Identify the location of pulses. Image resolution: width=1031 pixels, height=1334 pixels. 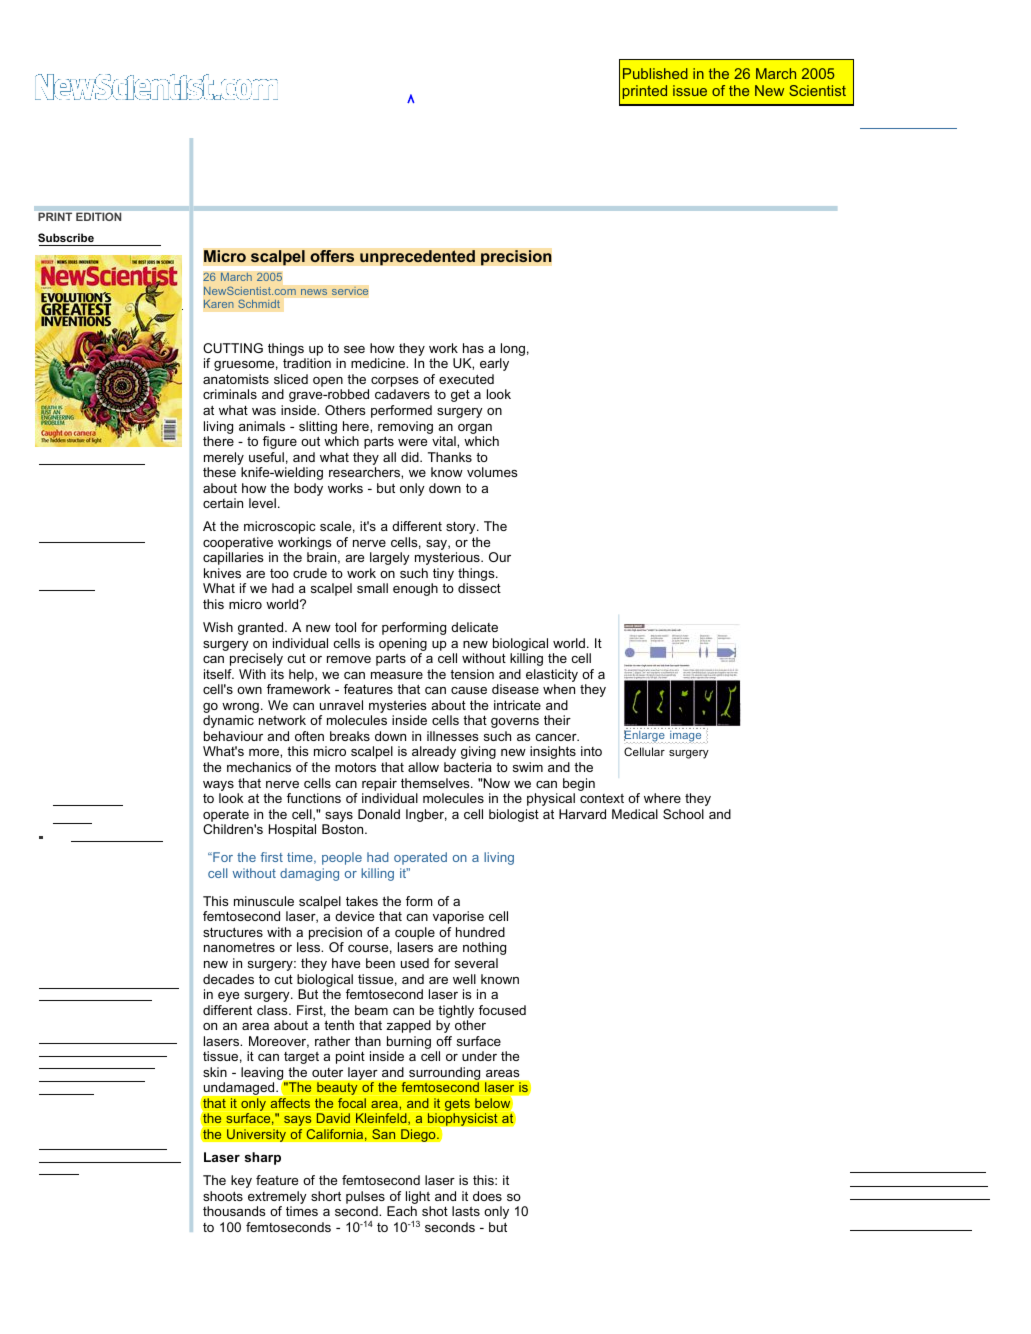
(365, 1197).
